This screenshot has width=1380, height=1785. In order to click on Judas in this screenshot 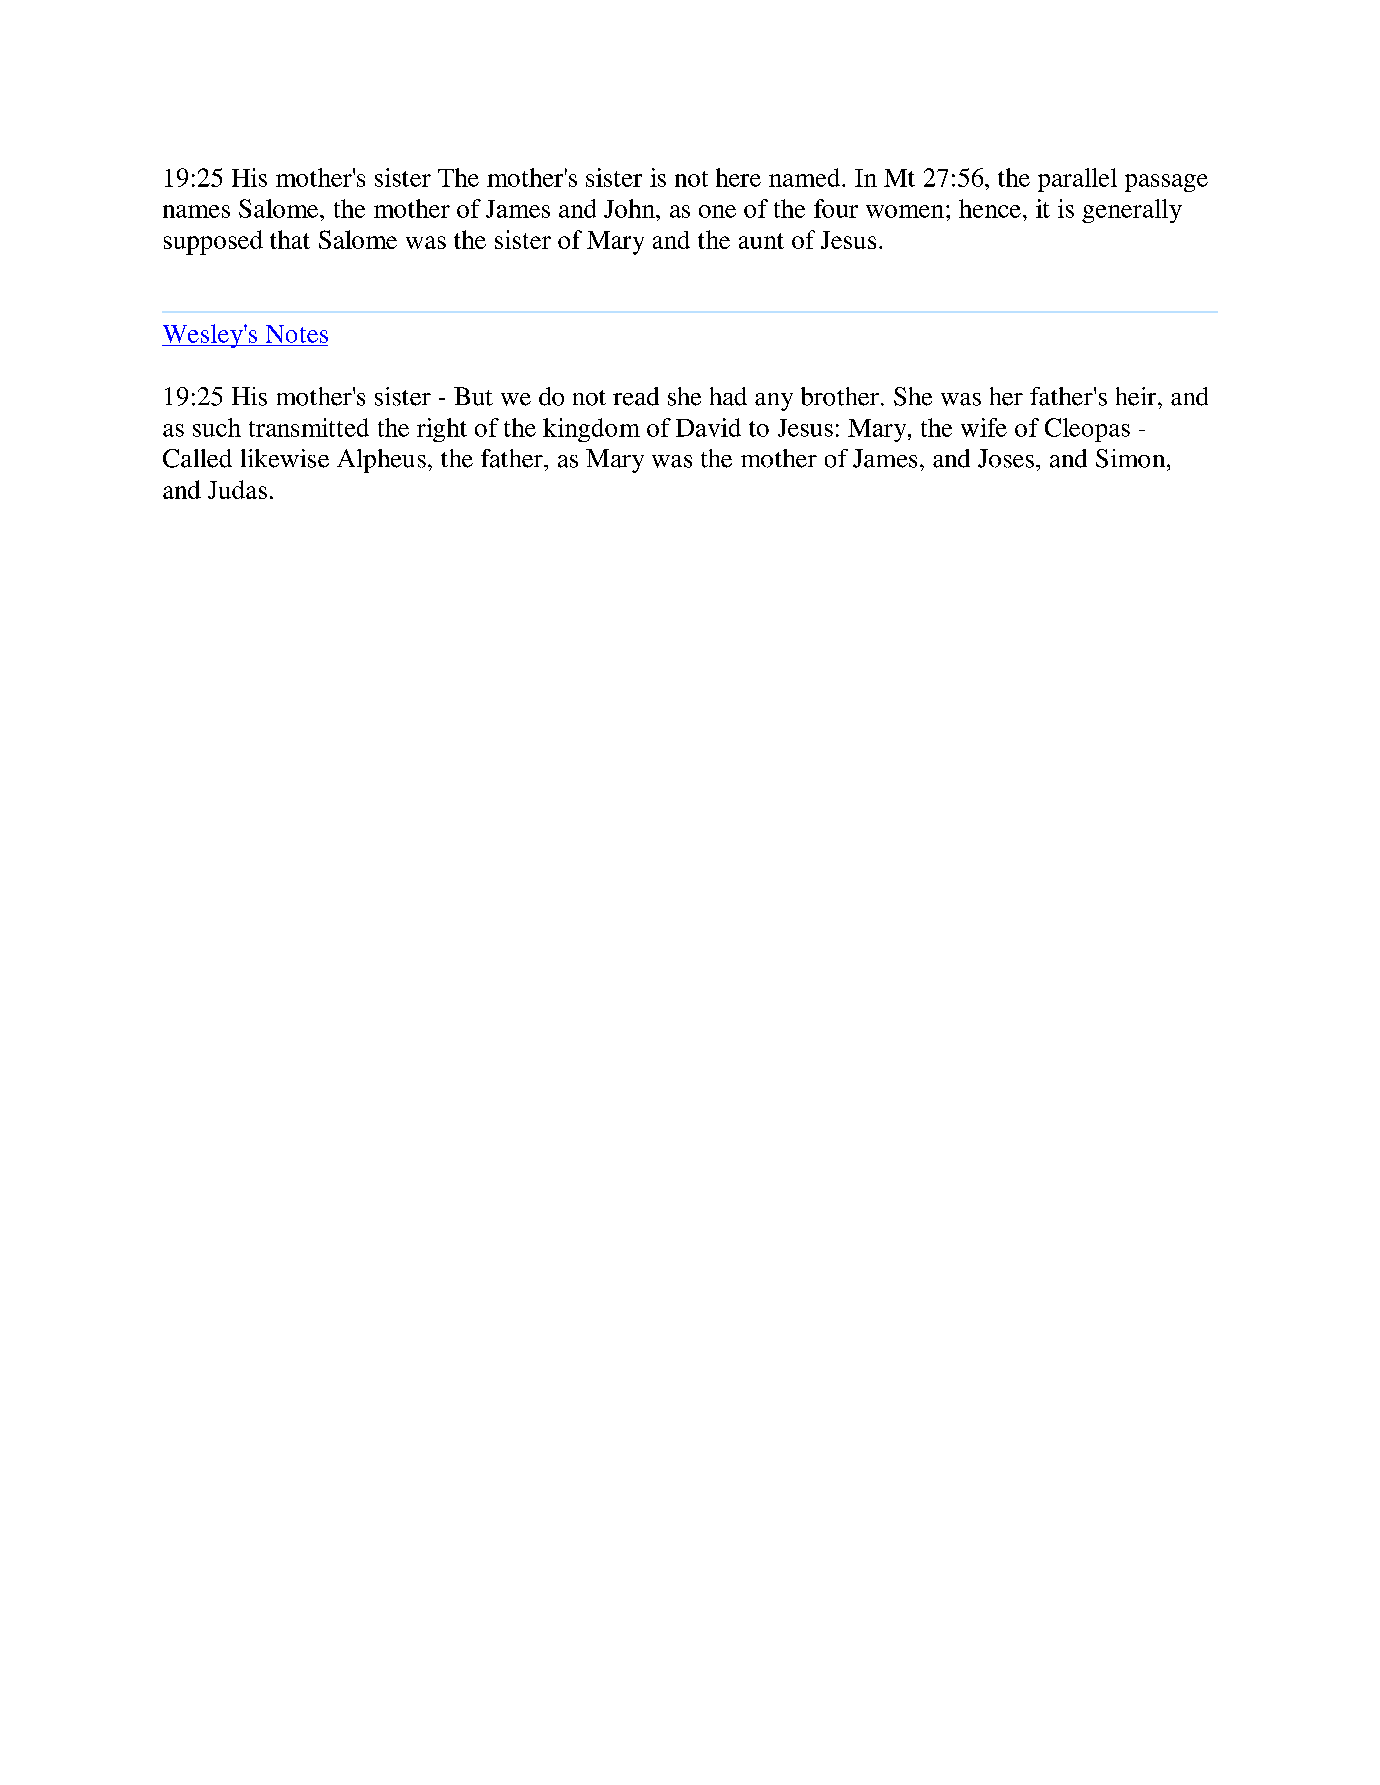, I will do `click(237, 489)`.
